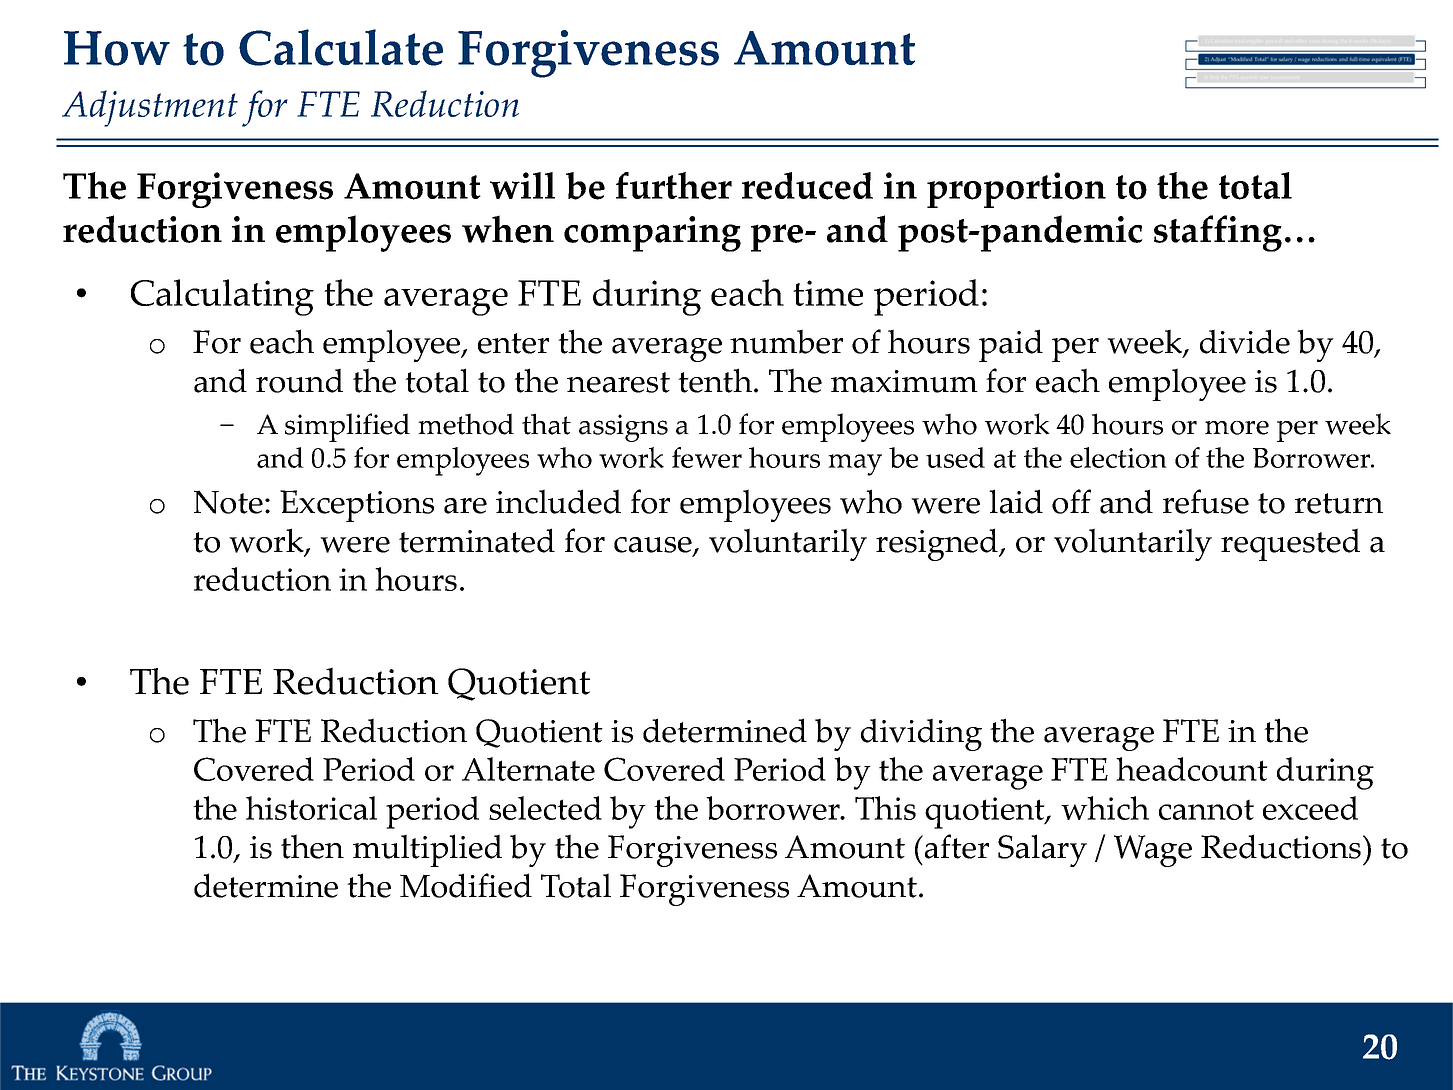 This page has width=1453, height=1090. Describe the element at coordinates (1245, 341) in the page. I see `divide` at that location.
